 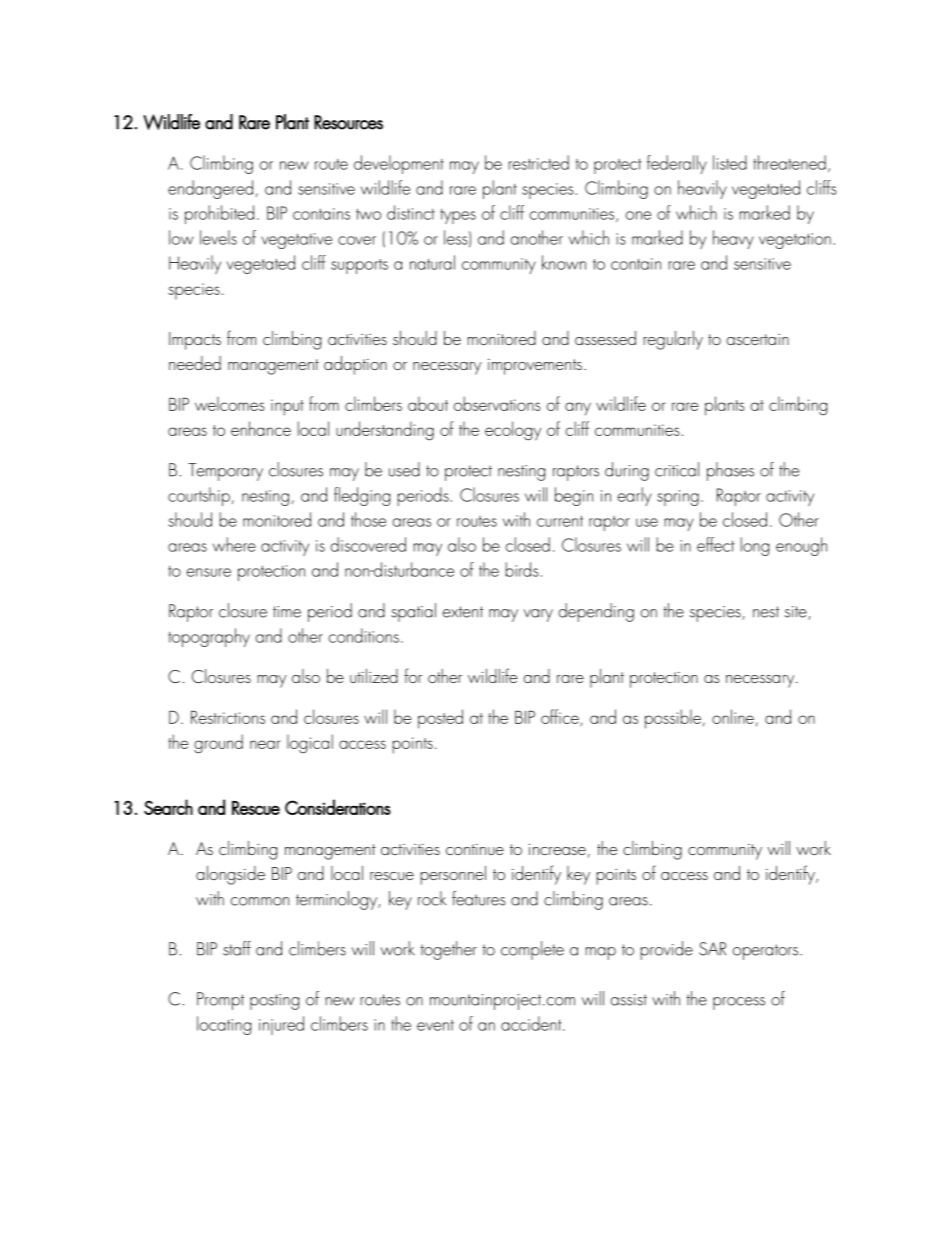 What do you see at coordinates (210, 189) in the image?
I see `endangered` at bounding box center [210, 189].
